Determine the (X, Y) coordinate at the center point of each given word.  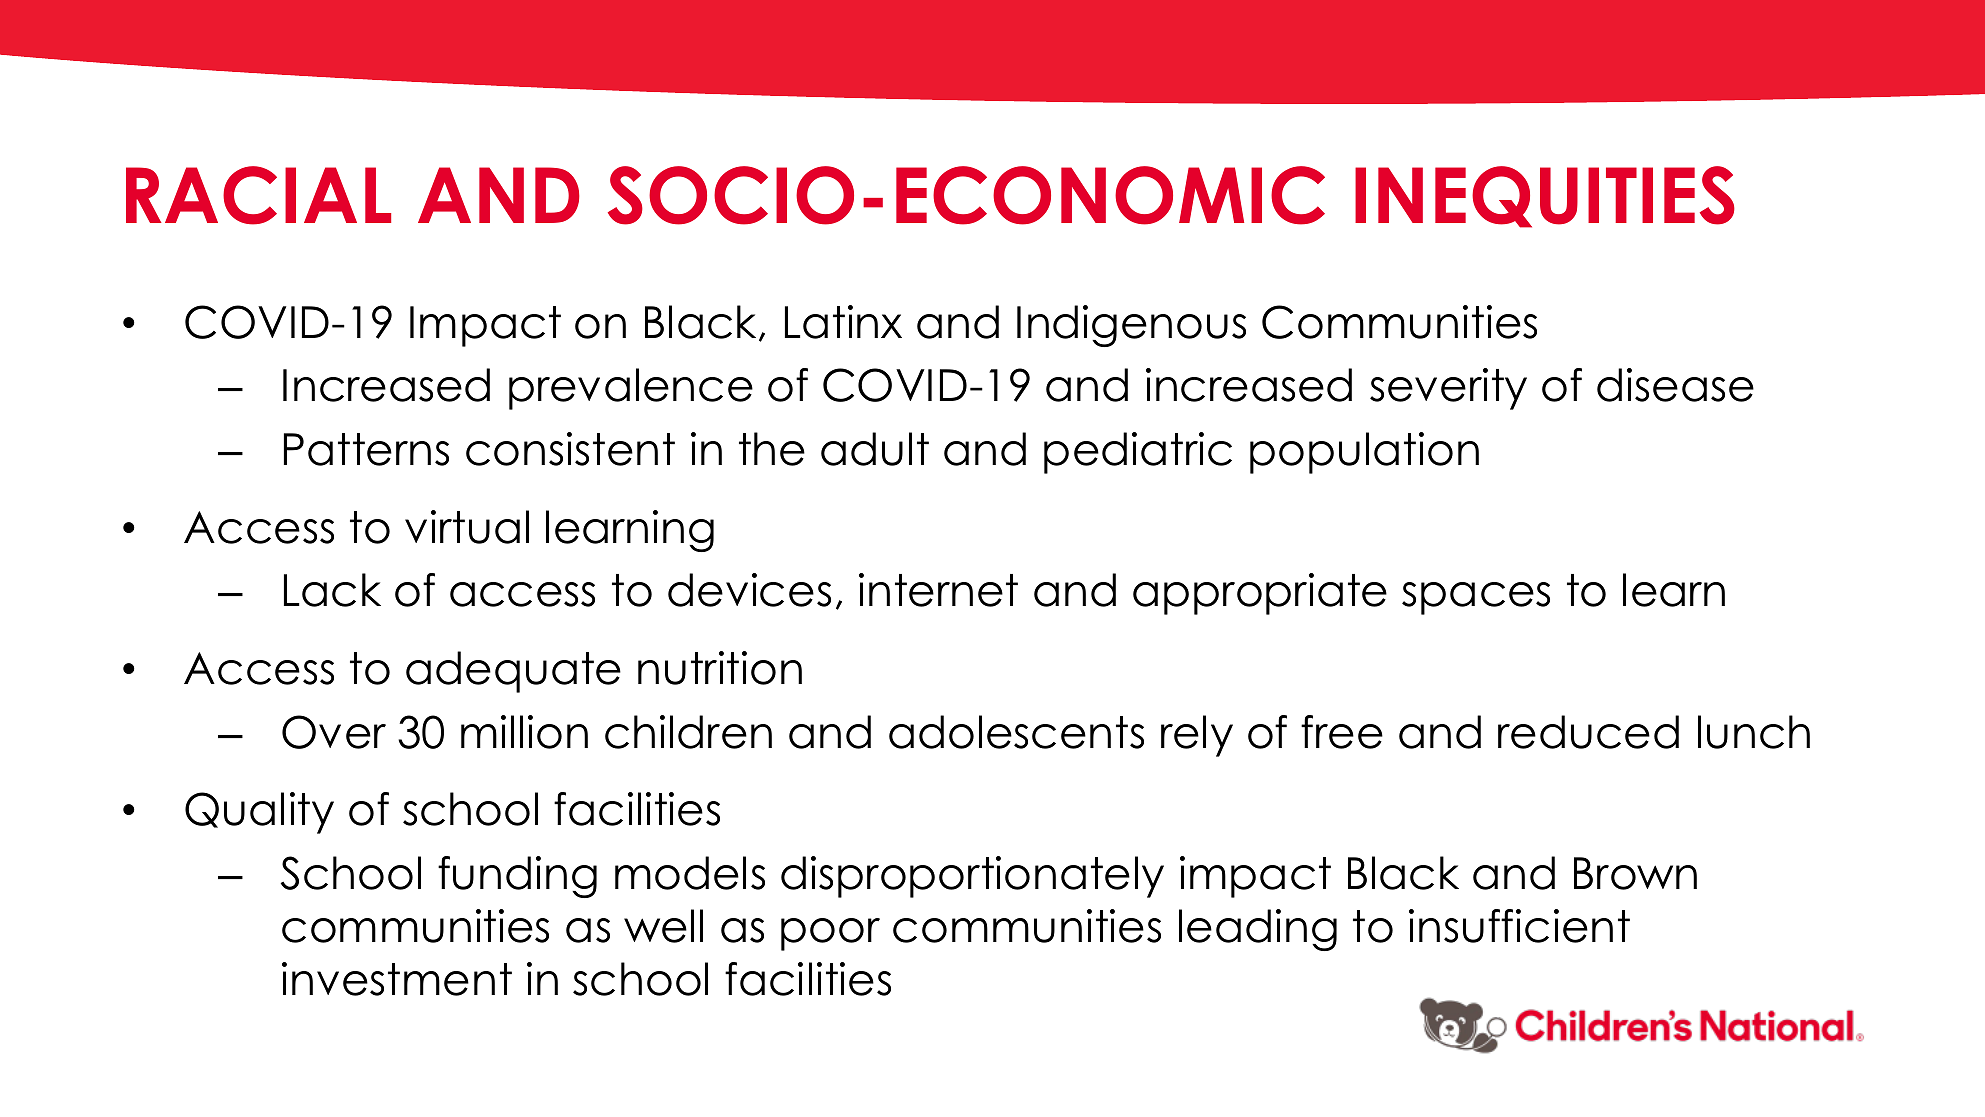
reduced (1588, 732)
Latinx (843, 322)
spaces (1476, 598)
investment (397, 979)
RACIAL (258, 195)
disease (1675, 385)
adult (875, 449)
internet (938, 590)
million (524, 732)
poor (830, 934)
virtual (467, 527)
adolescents (1016, 732)
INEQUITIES (1545, 197)
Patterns (366, 449)
